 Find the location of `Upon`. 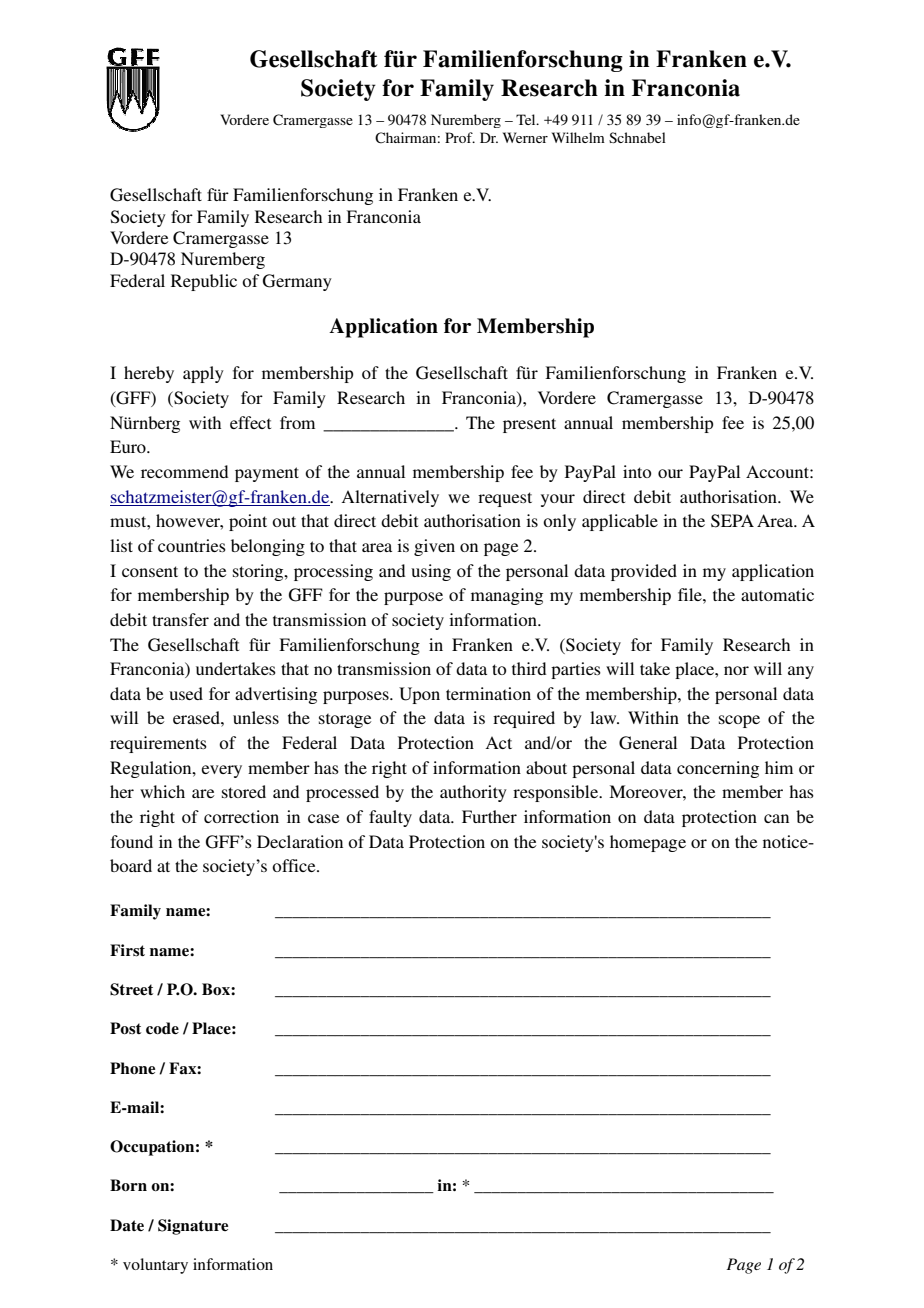

Upon is located at coordinates (419, 695).
